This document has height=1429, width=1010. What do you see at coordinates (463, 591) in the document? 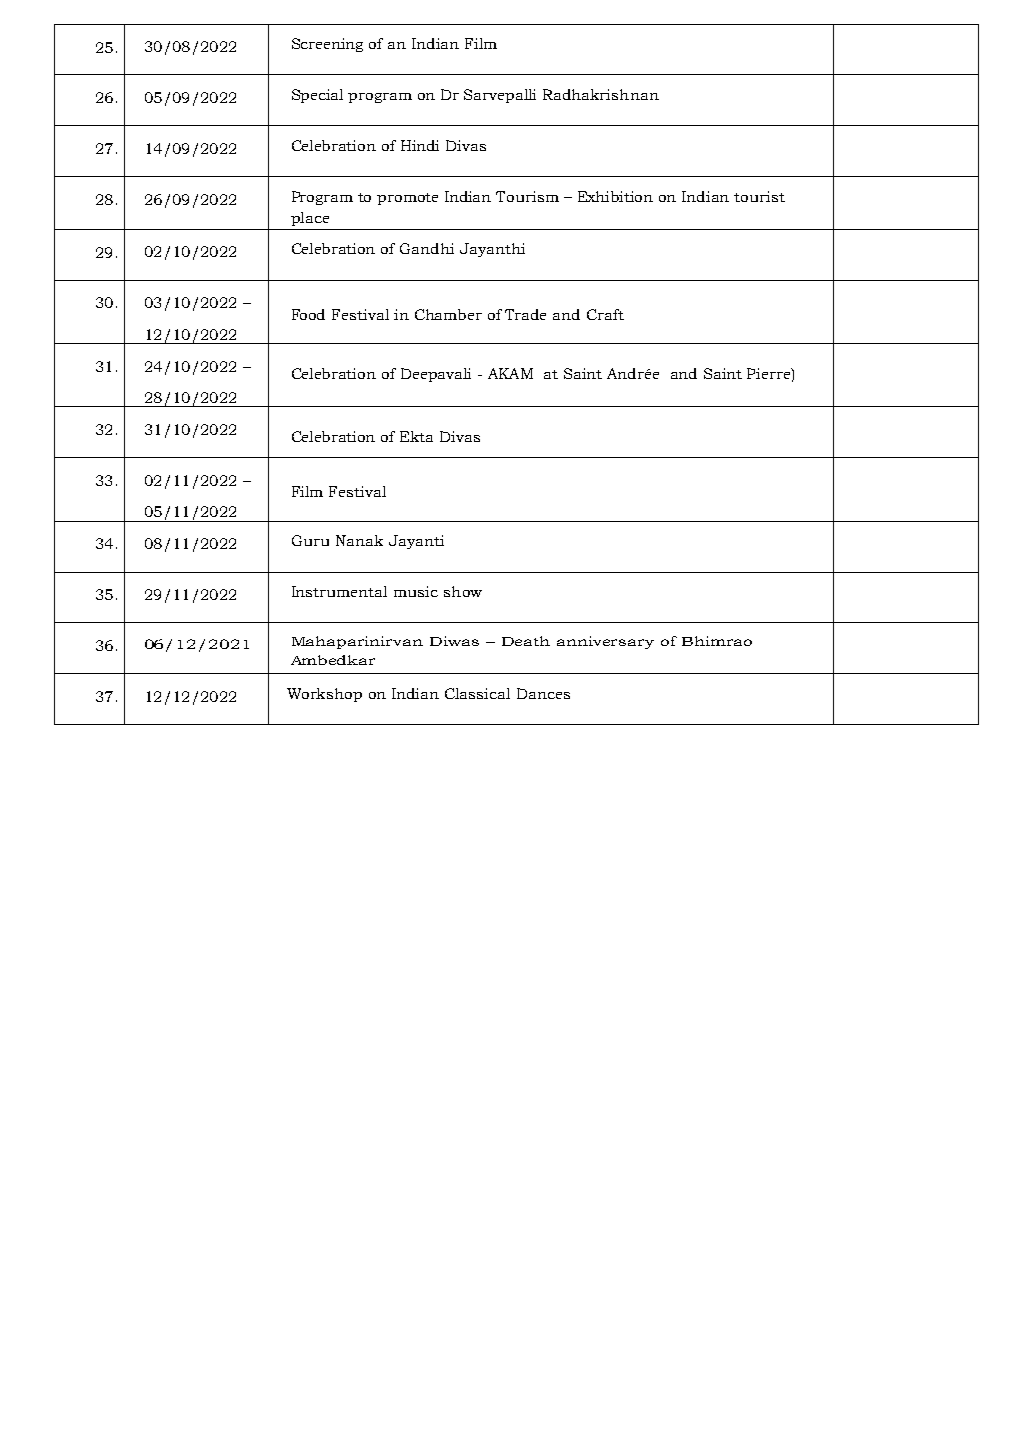
I see `show` at bounding box center [463, 591].
